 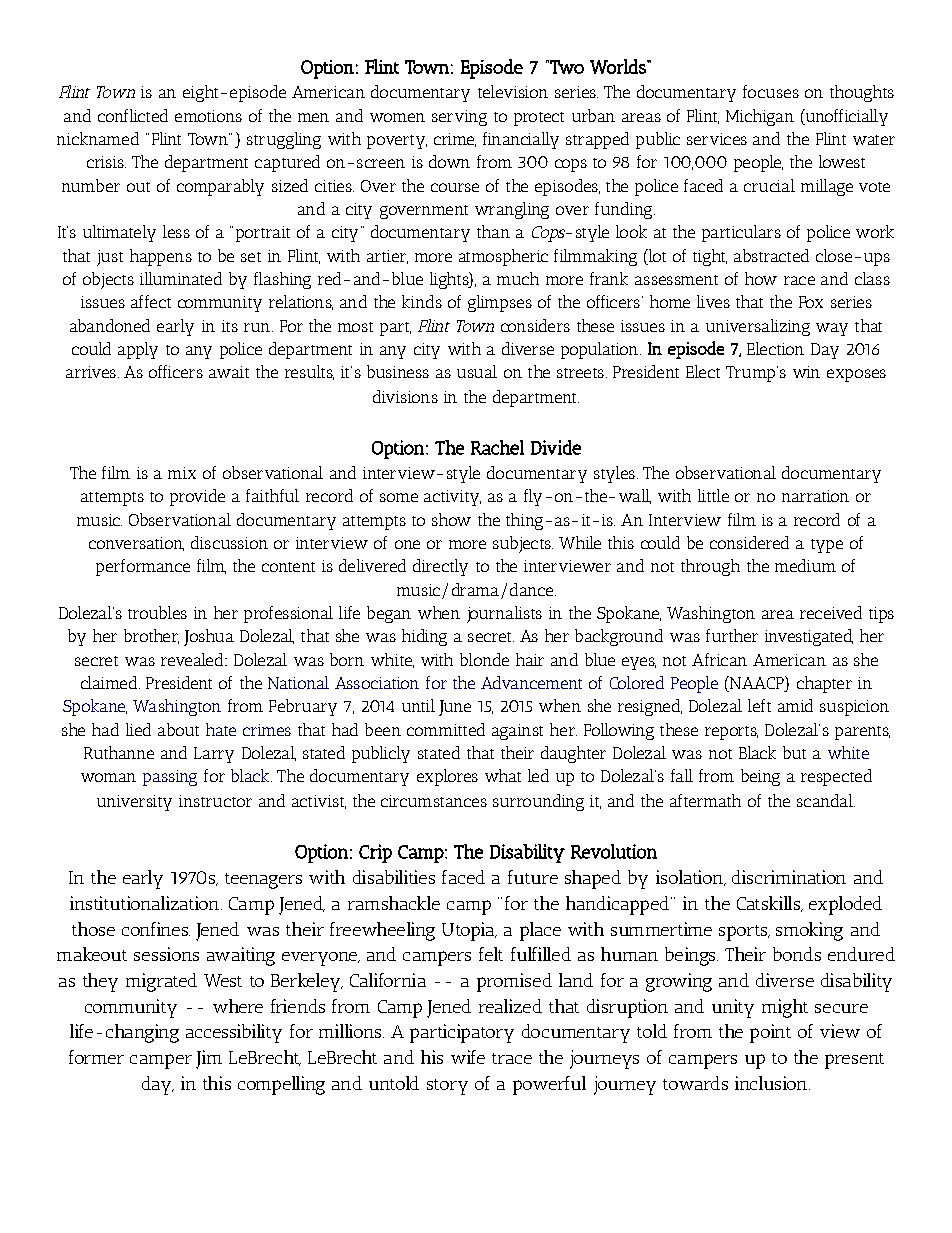 What do you see at coordinates (794, 752) in the page?
I see `but` at bounding box center [794, 752].
